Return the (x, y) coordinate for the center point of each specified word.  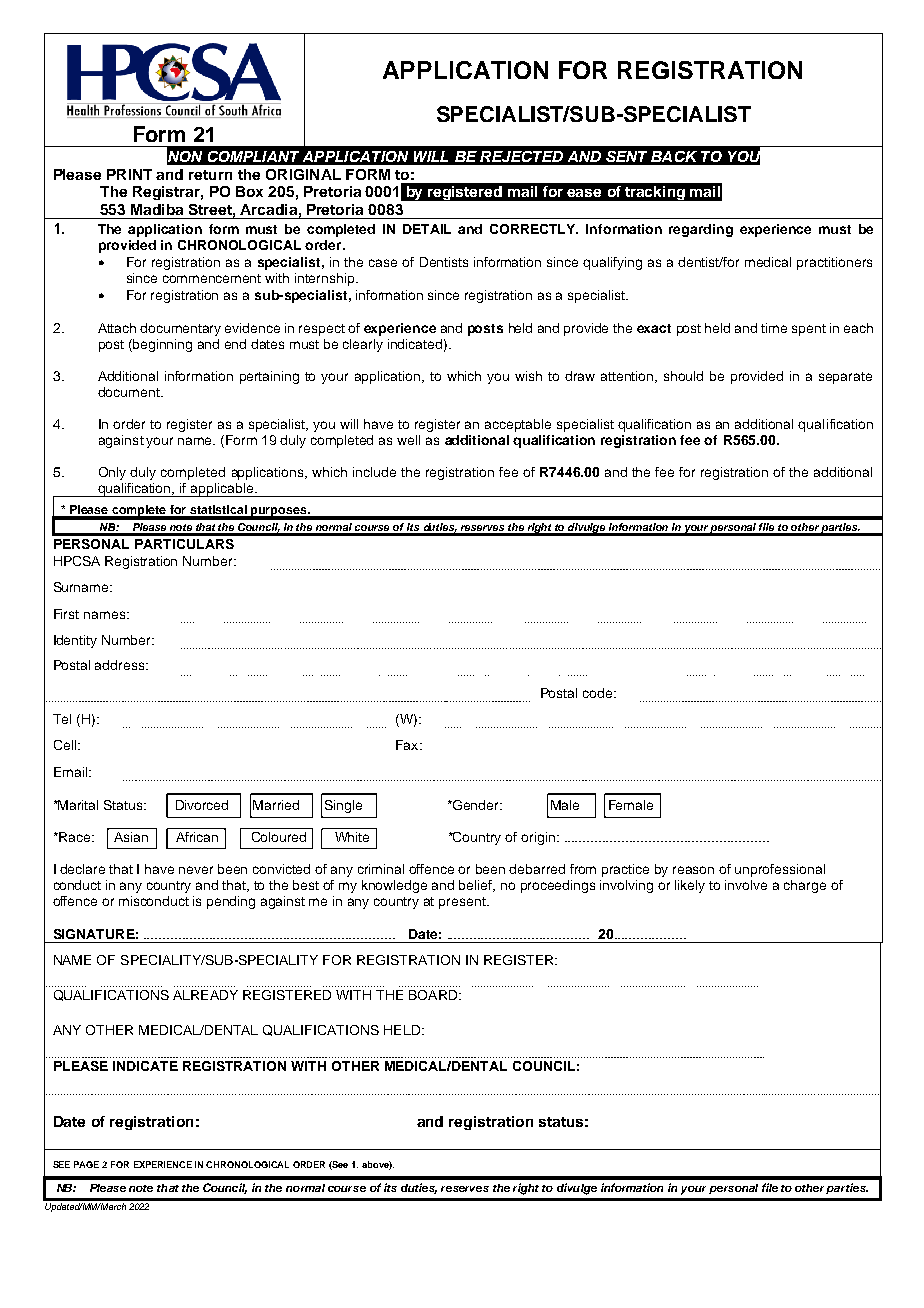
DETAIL (427, 229)
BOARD (434, 995)
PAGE (86, 1164)
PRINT (129, 174)
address (121, 665)
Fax (408, 745)
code (599, 693)
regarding (701, 230)
